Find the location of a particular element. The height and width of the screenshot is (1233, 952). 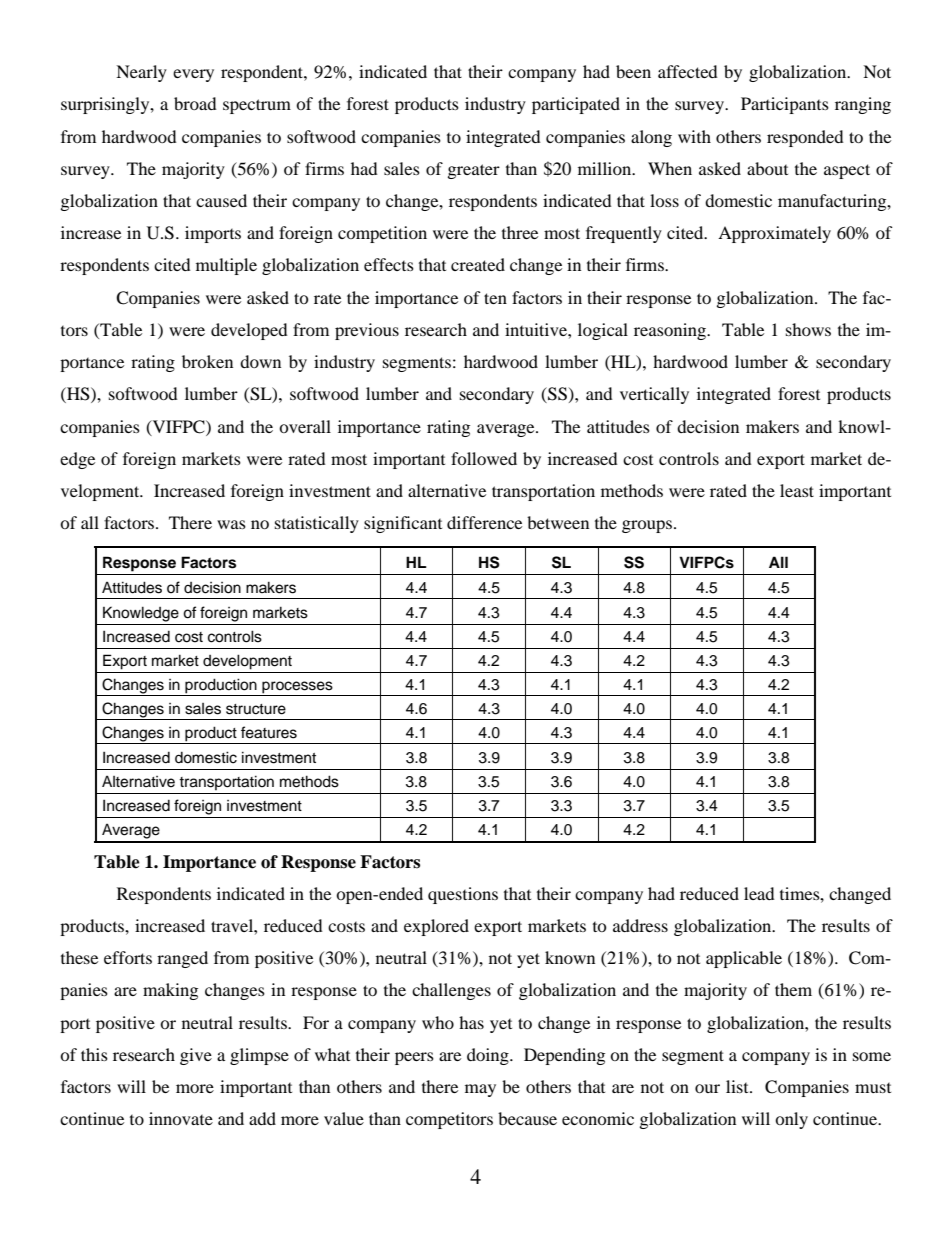

participated is located at coordinates (576, 105).
